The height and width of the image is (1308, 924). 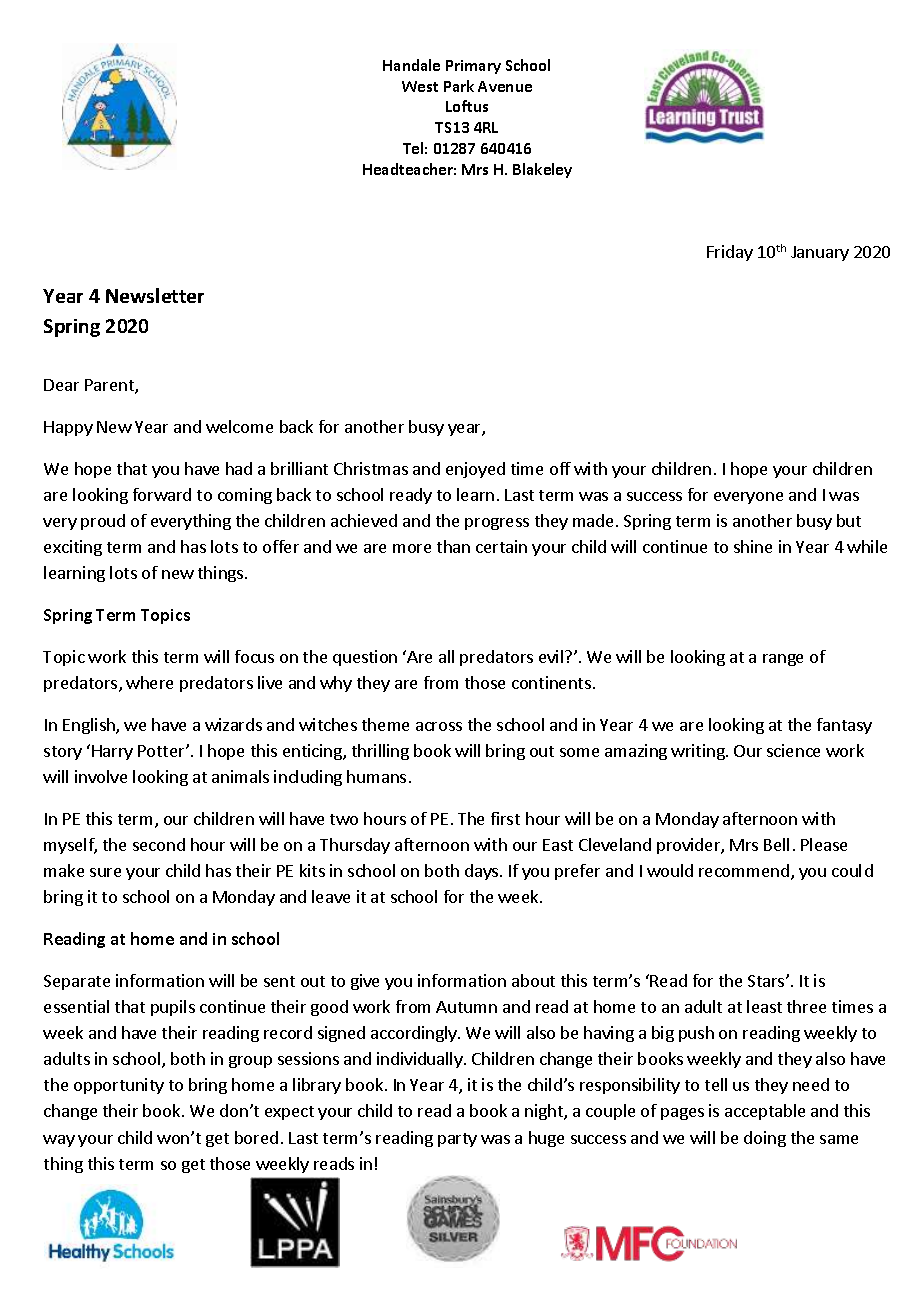 What do you see at coordinates (439, 726) in the image?
I see `across` at bounding box center [439, 726].
